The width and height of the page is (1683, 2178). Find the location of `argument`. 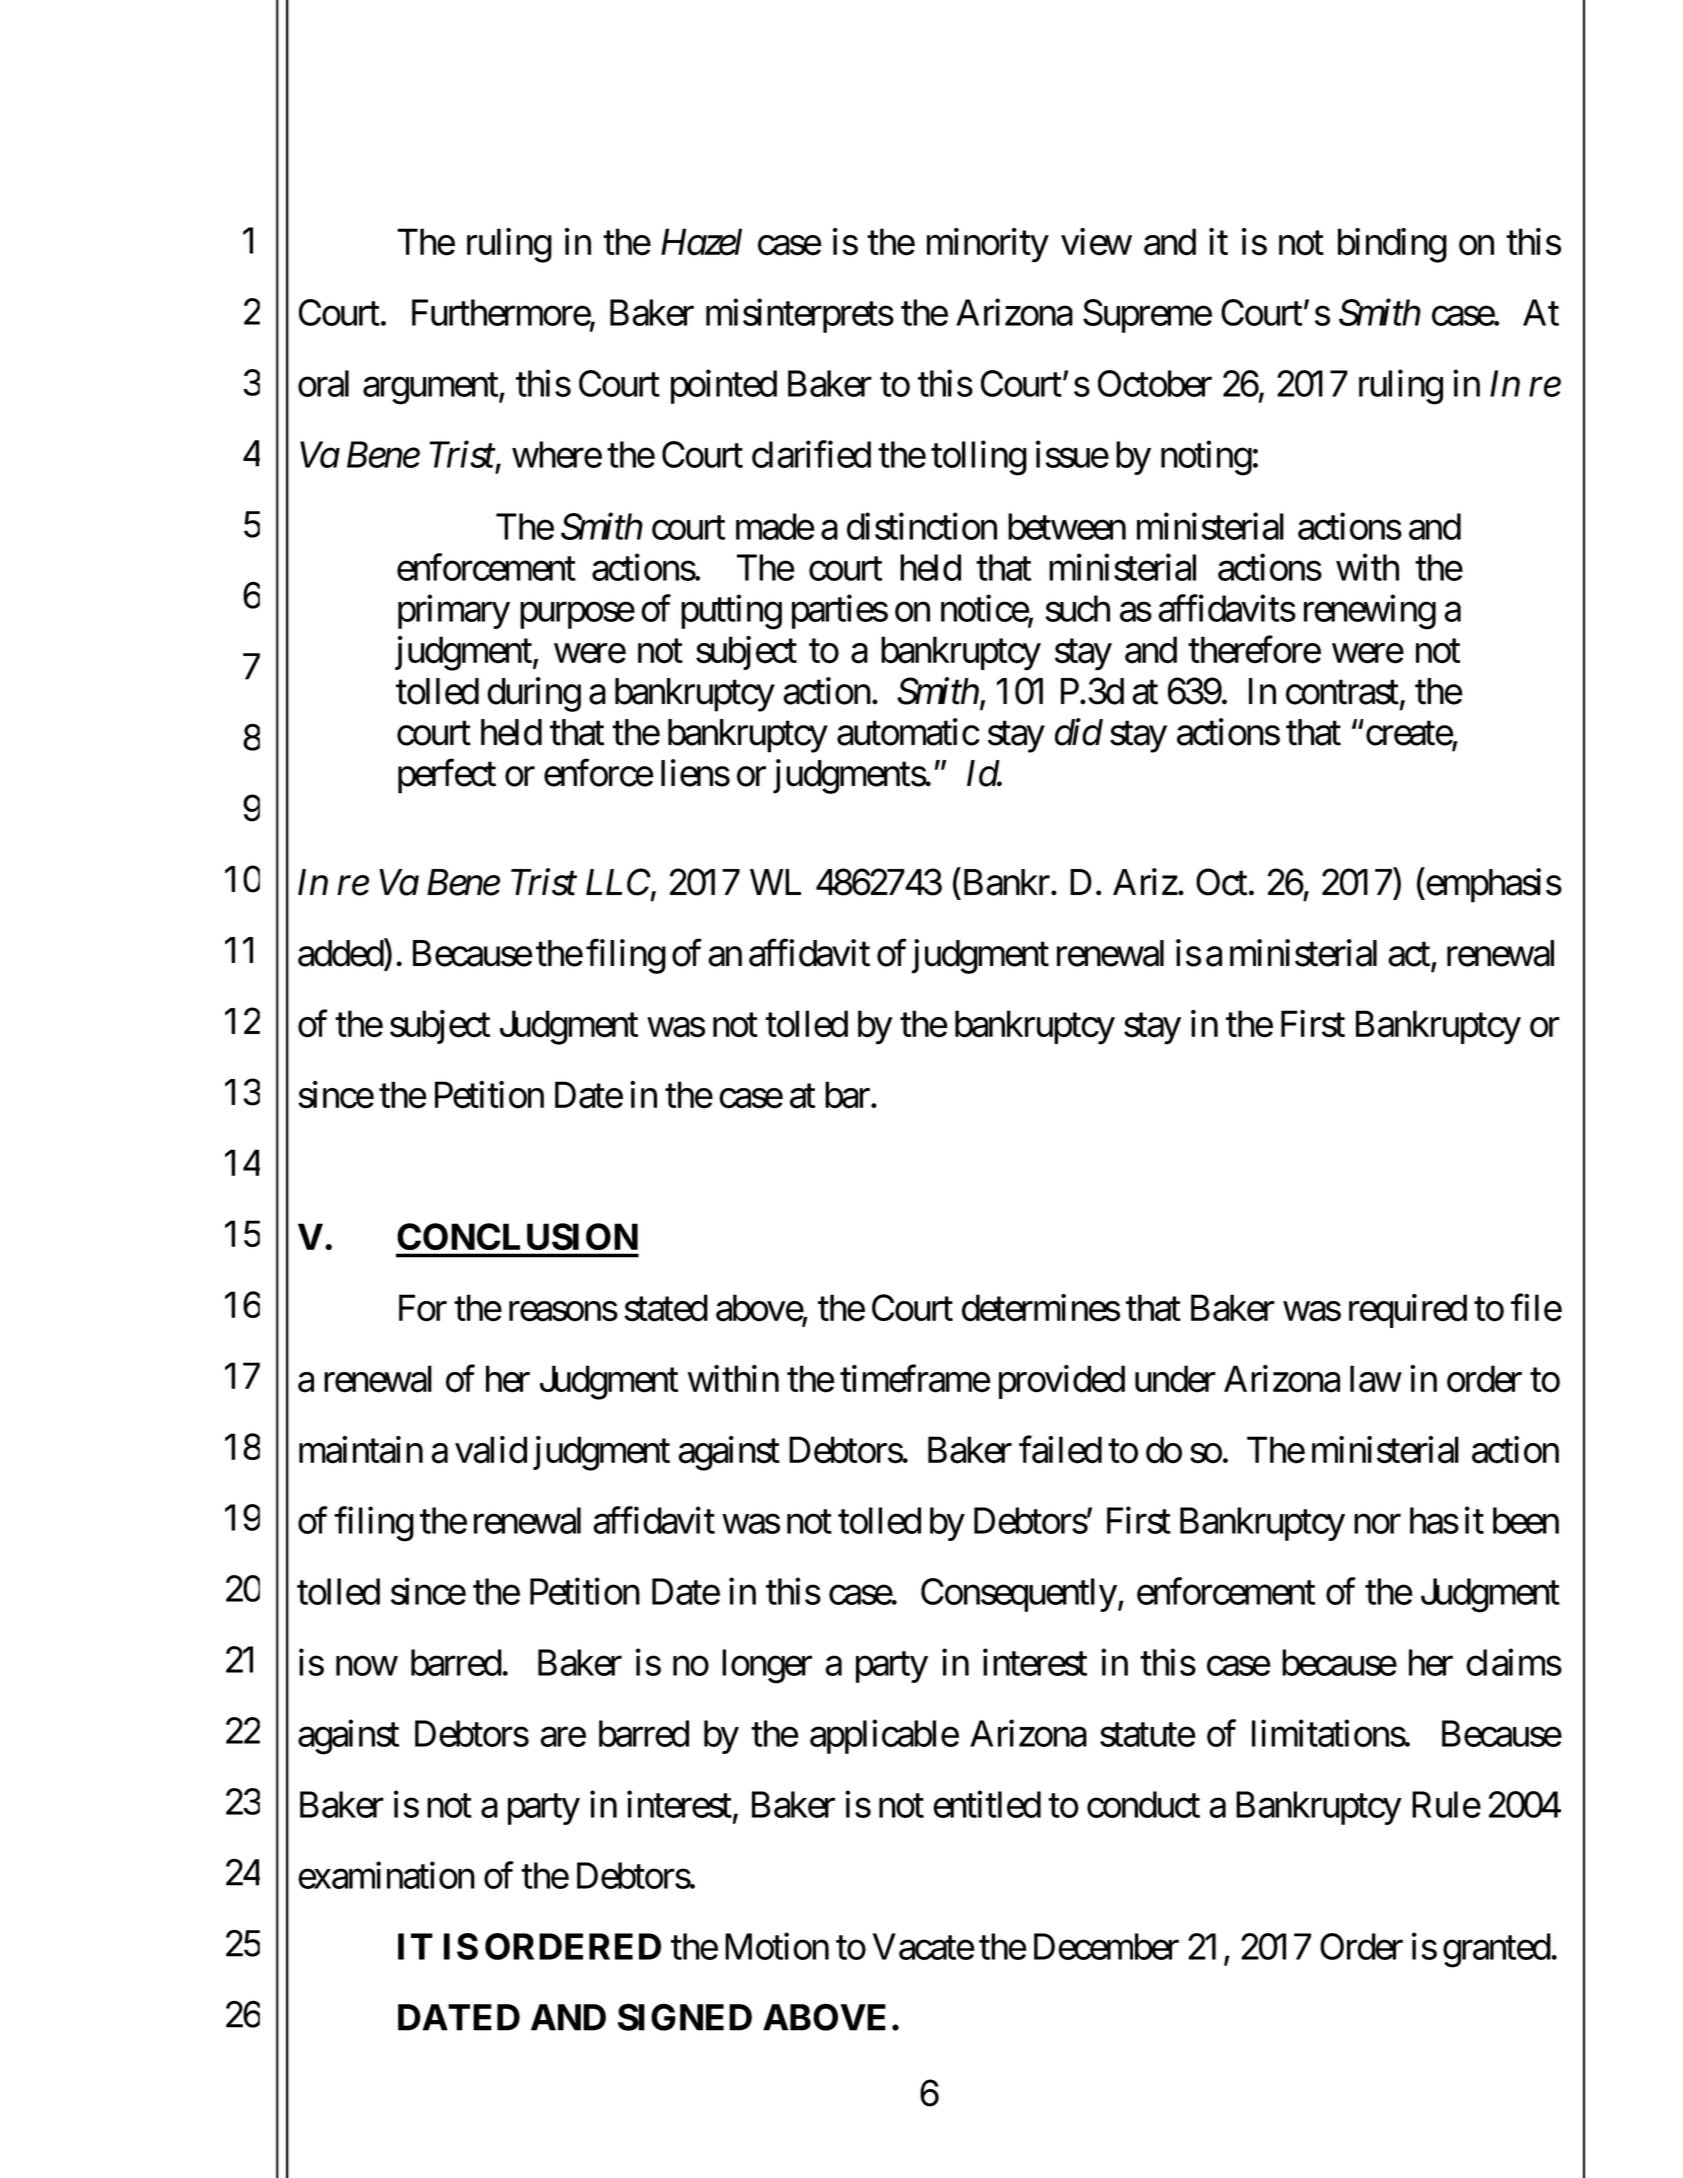

argument is located at coordinates (431, 389).
